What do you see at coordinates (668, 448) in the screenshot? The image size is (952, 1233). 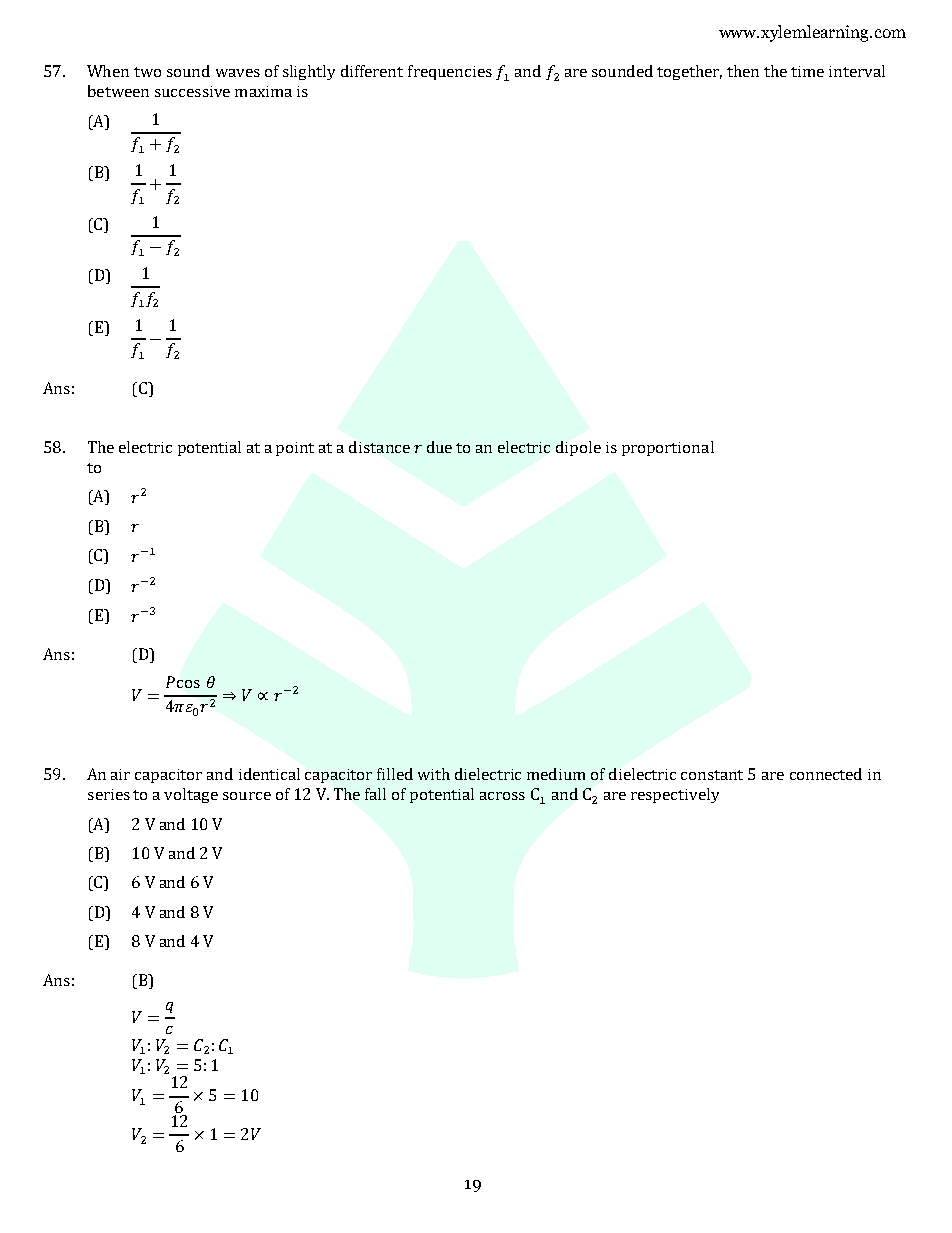 I see `proportional` at bounding box center [668, 448].
